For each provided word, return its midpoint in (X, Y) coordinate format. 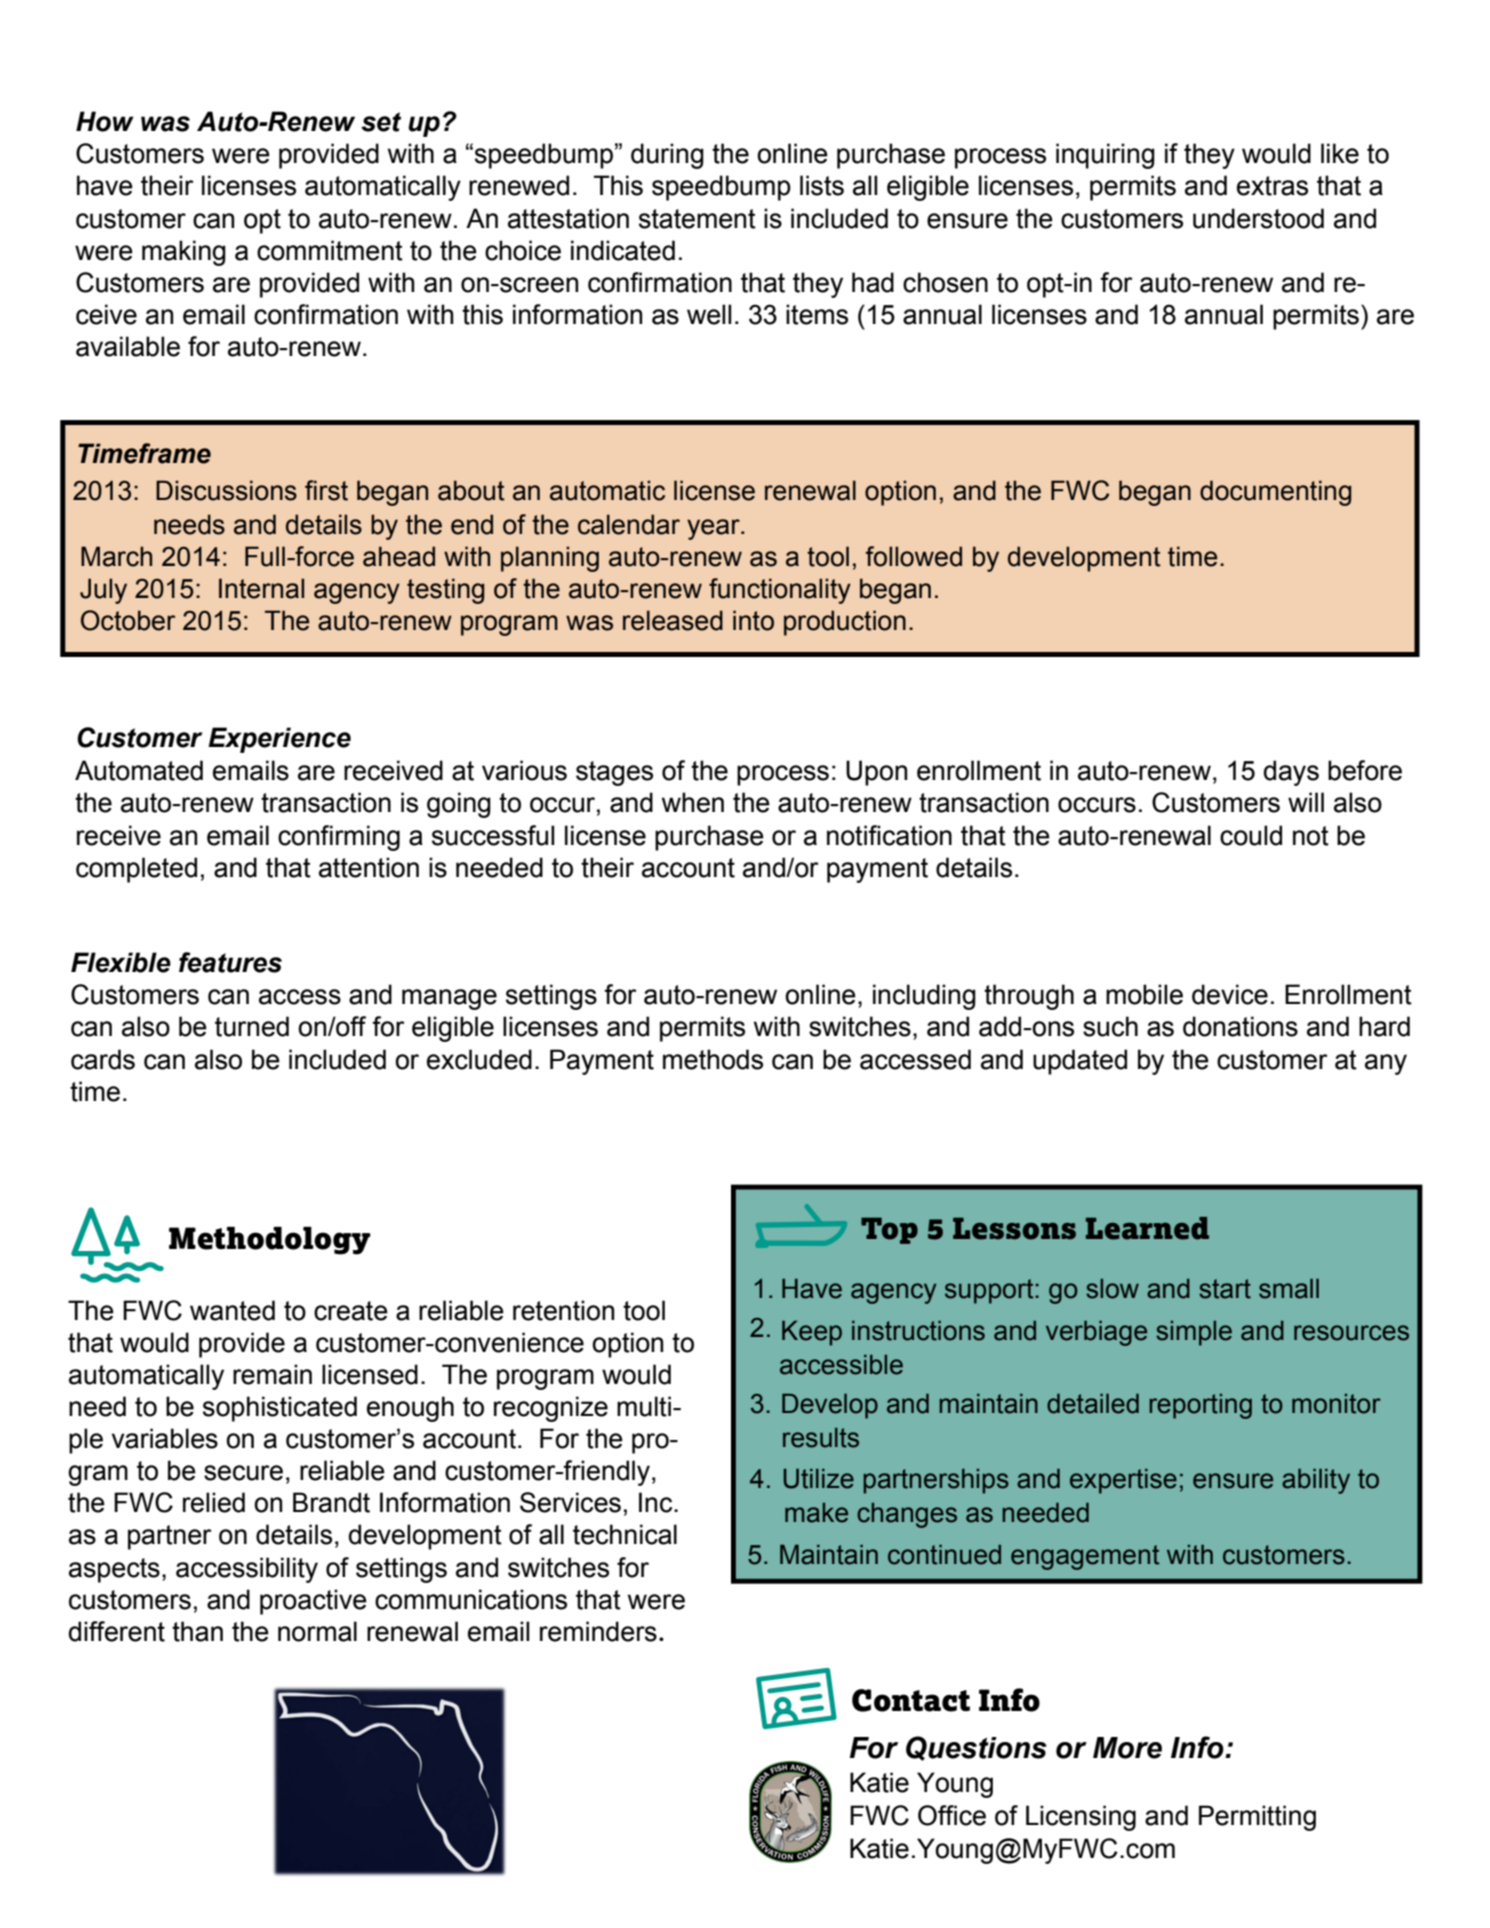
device (1230, 994)
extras (1272, 186)
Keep (812, 1333)
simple (1194, 1333)
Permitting (1257, 1818)
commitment (330, 250)
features (230, 962)
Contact (911, 1700)
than (197, 1631)
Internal (261, 588)
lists (822, 185)
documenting (1275, 493)
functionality (780, 591)
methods (713, 1059)
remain (272, 1374)
